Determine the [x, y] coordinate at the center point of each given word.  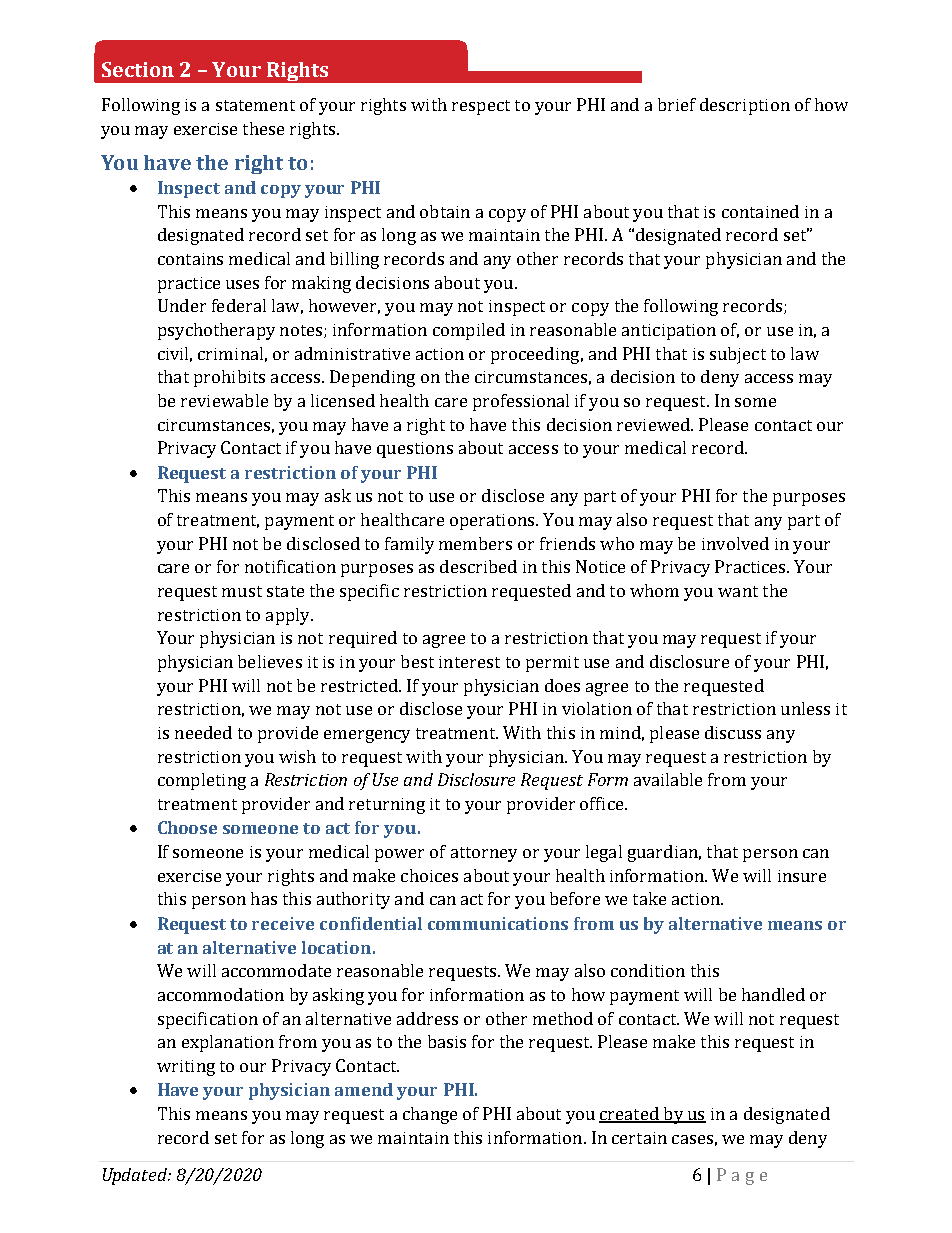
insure [802, 876]
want [738, 591]
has [264, 898]
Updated [136, 1176]
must [242, 591]
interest [469, 662]
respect [481, 107]
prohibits [229, 378]
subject [738, 355]
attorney [484, 854]
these [263, 128]
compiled [469, 331]
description [745, 106]
